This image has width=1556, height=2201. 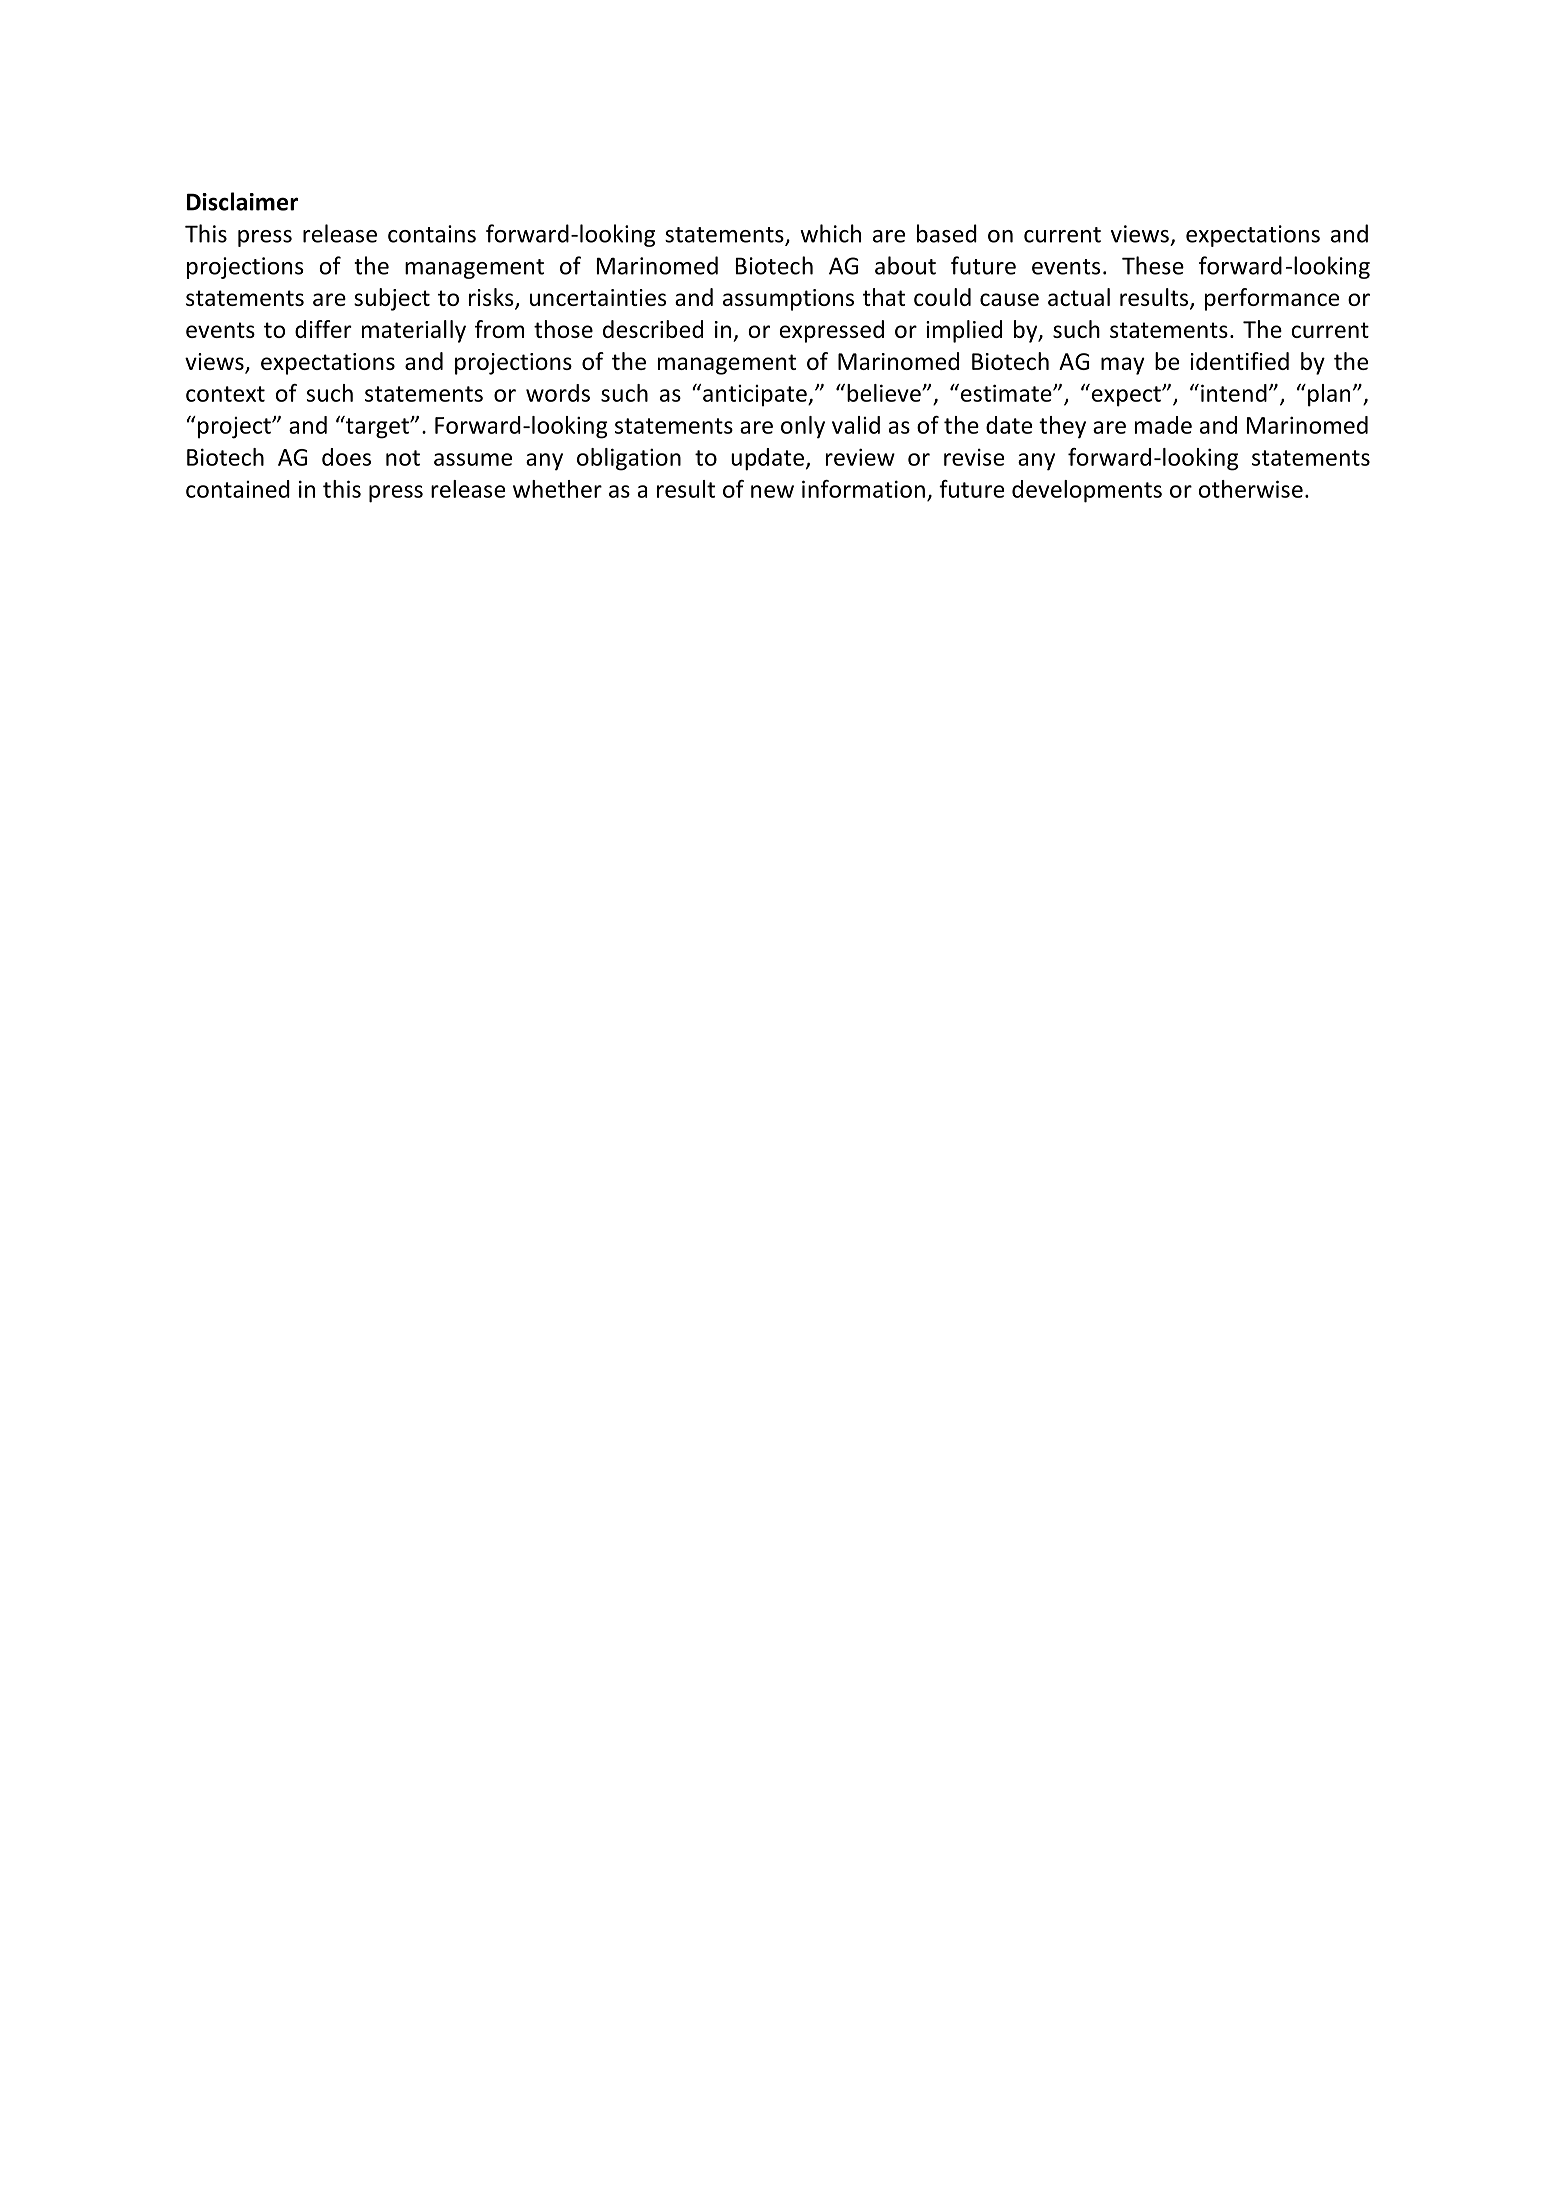 I want to click on intend, so click(x=1234, y=393).
